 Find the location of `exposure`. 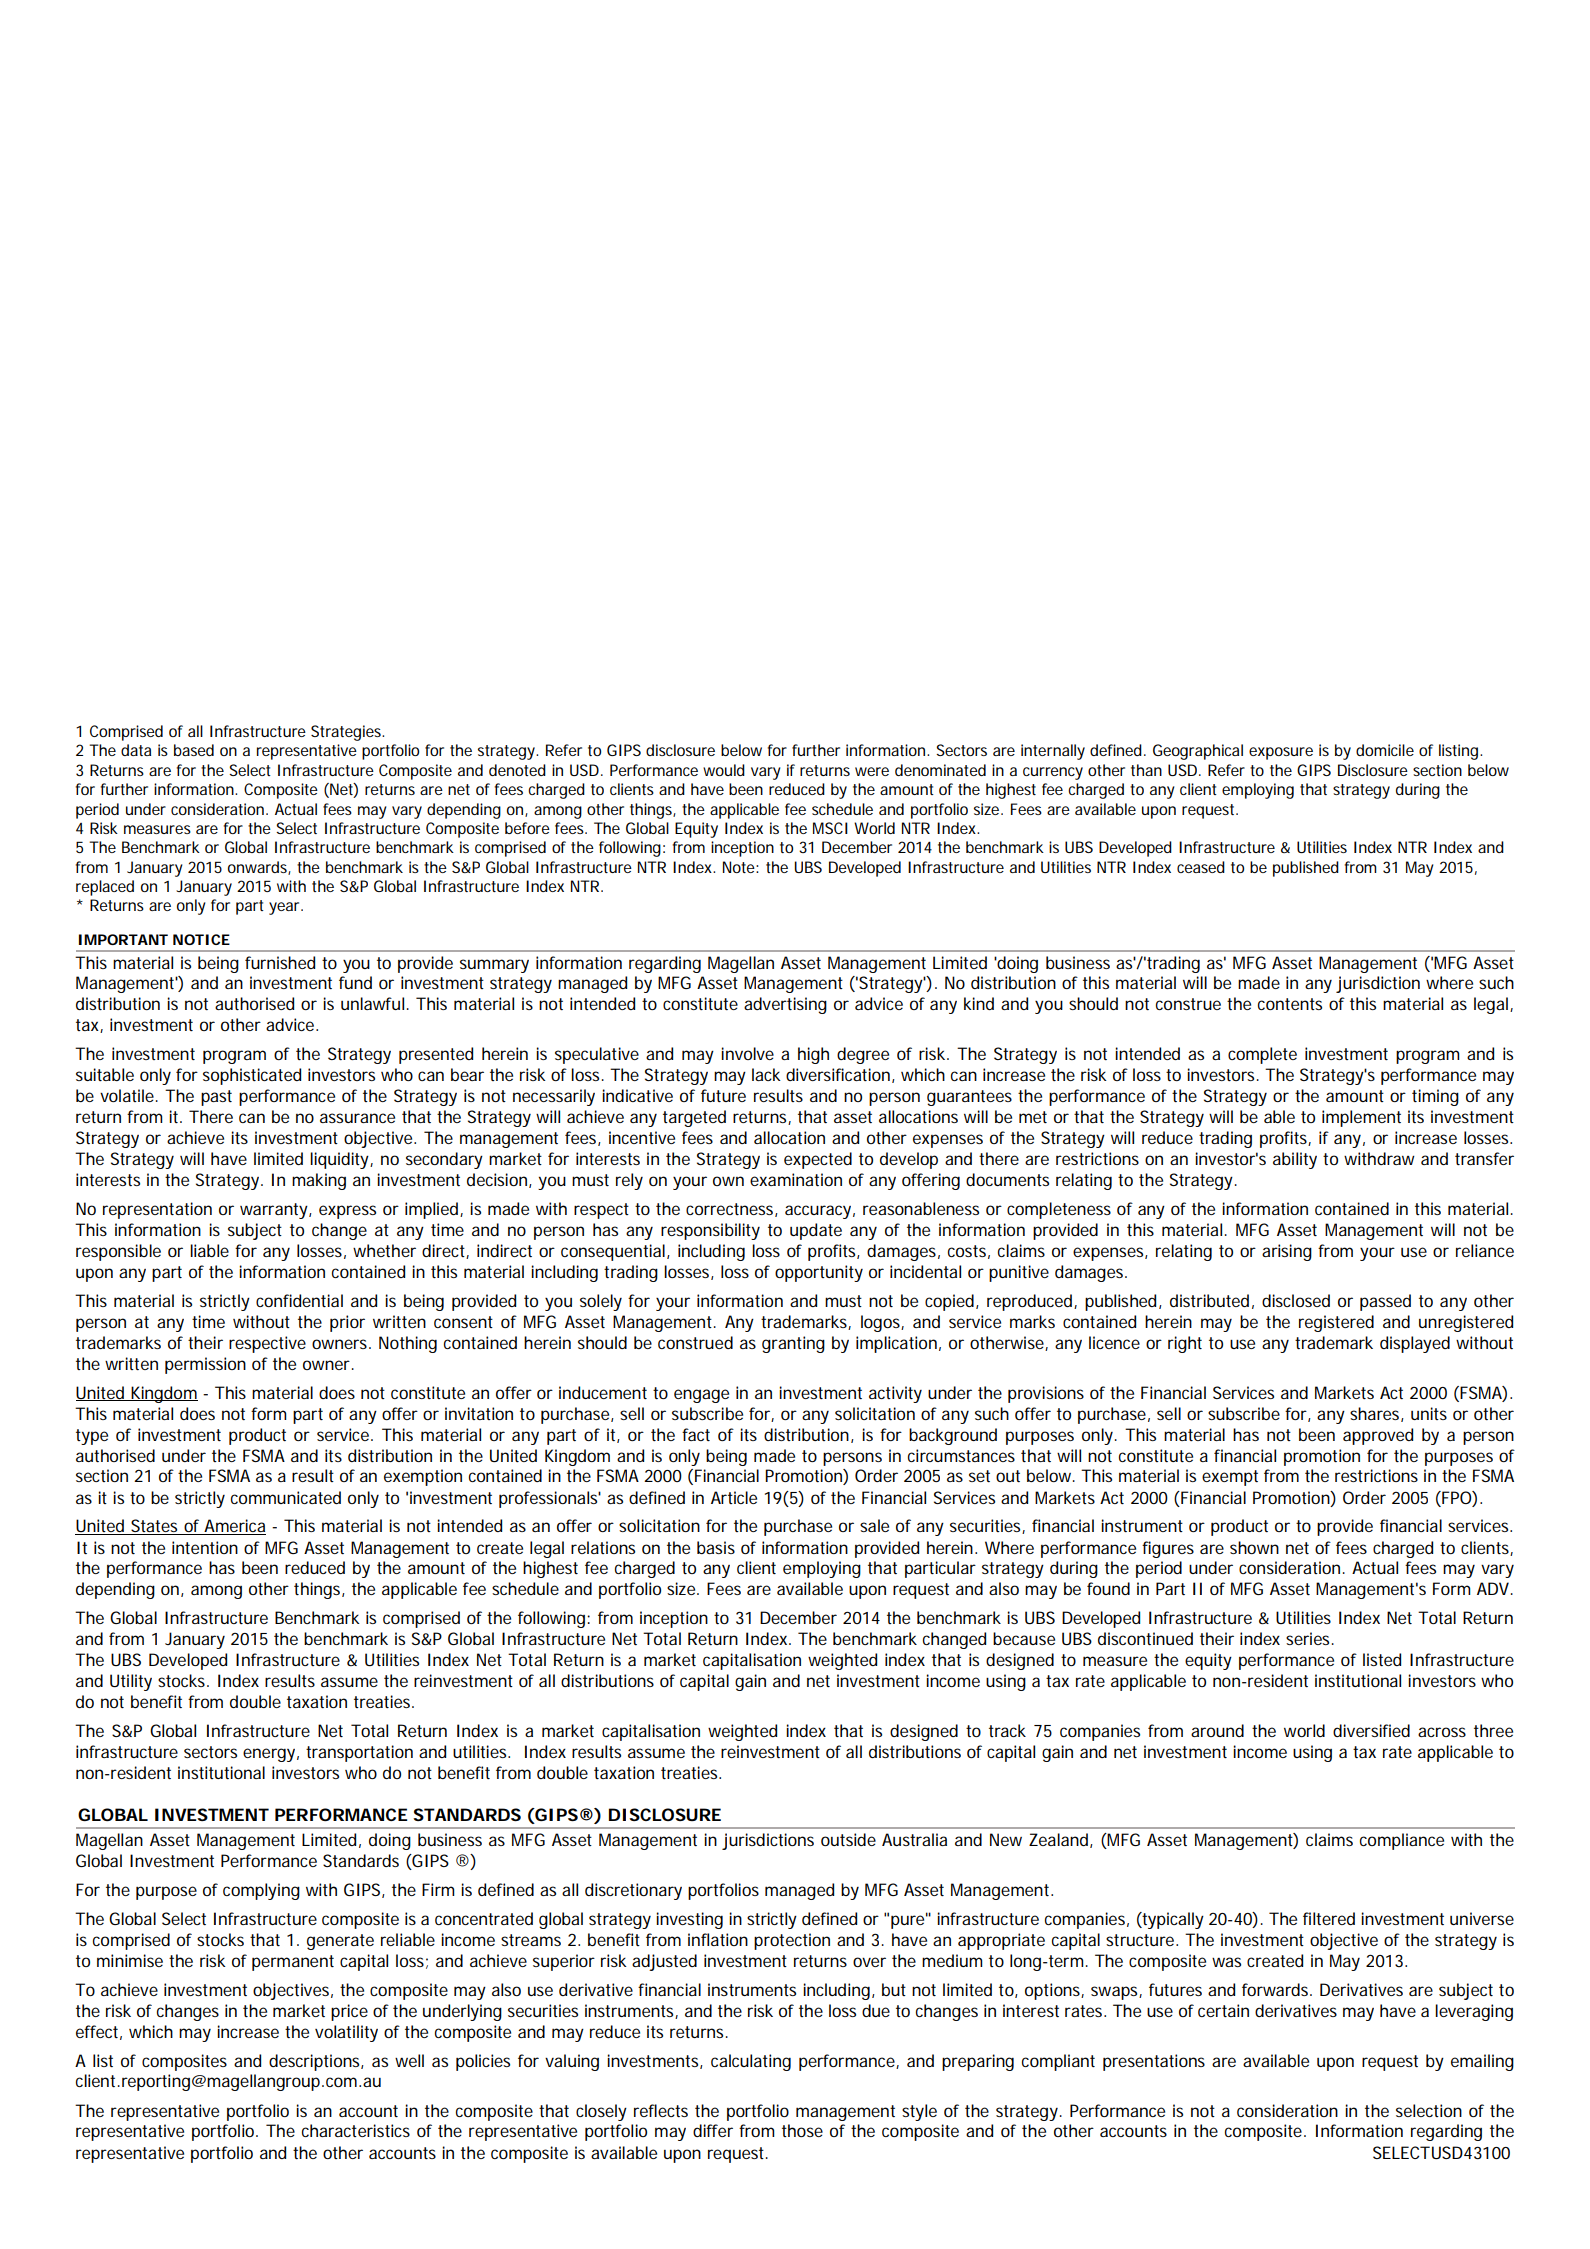

exposure is located at coordinates (1281, 753).
